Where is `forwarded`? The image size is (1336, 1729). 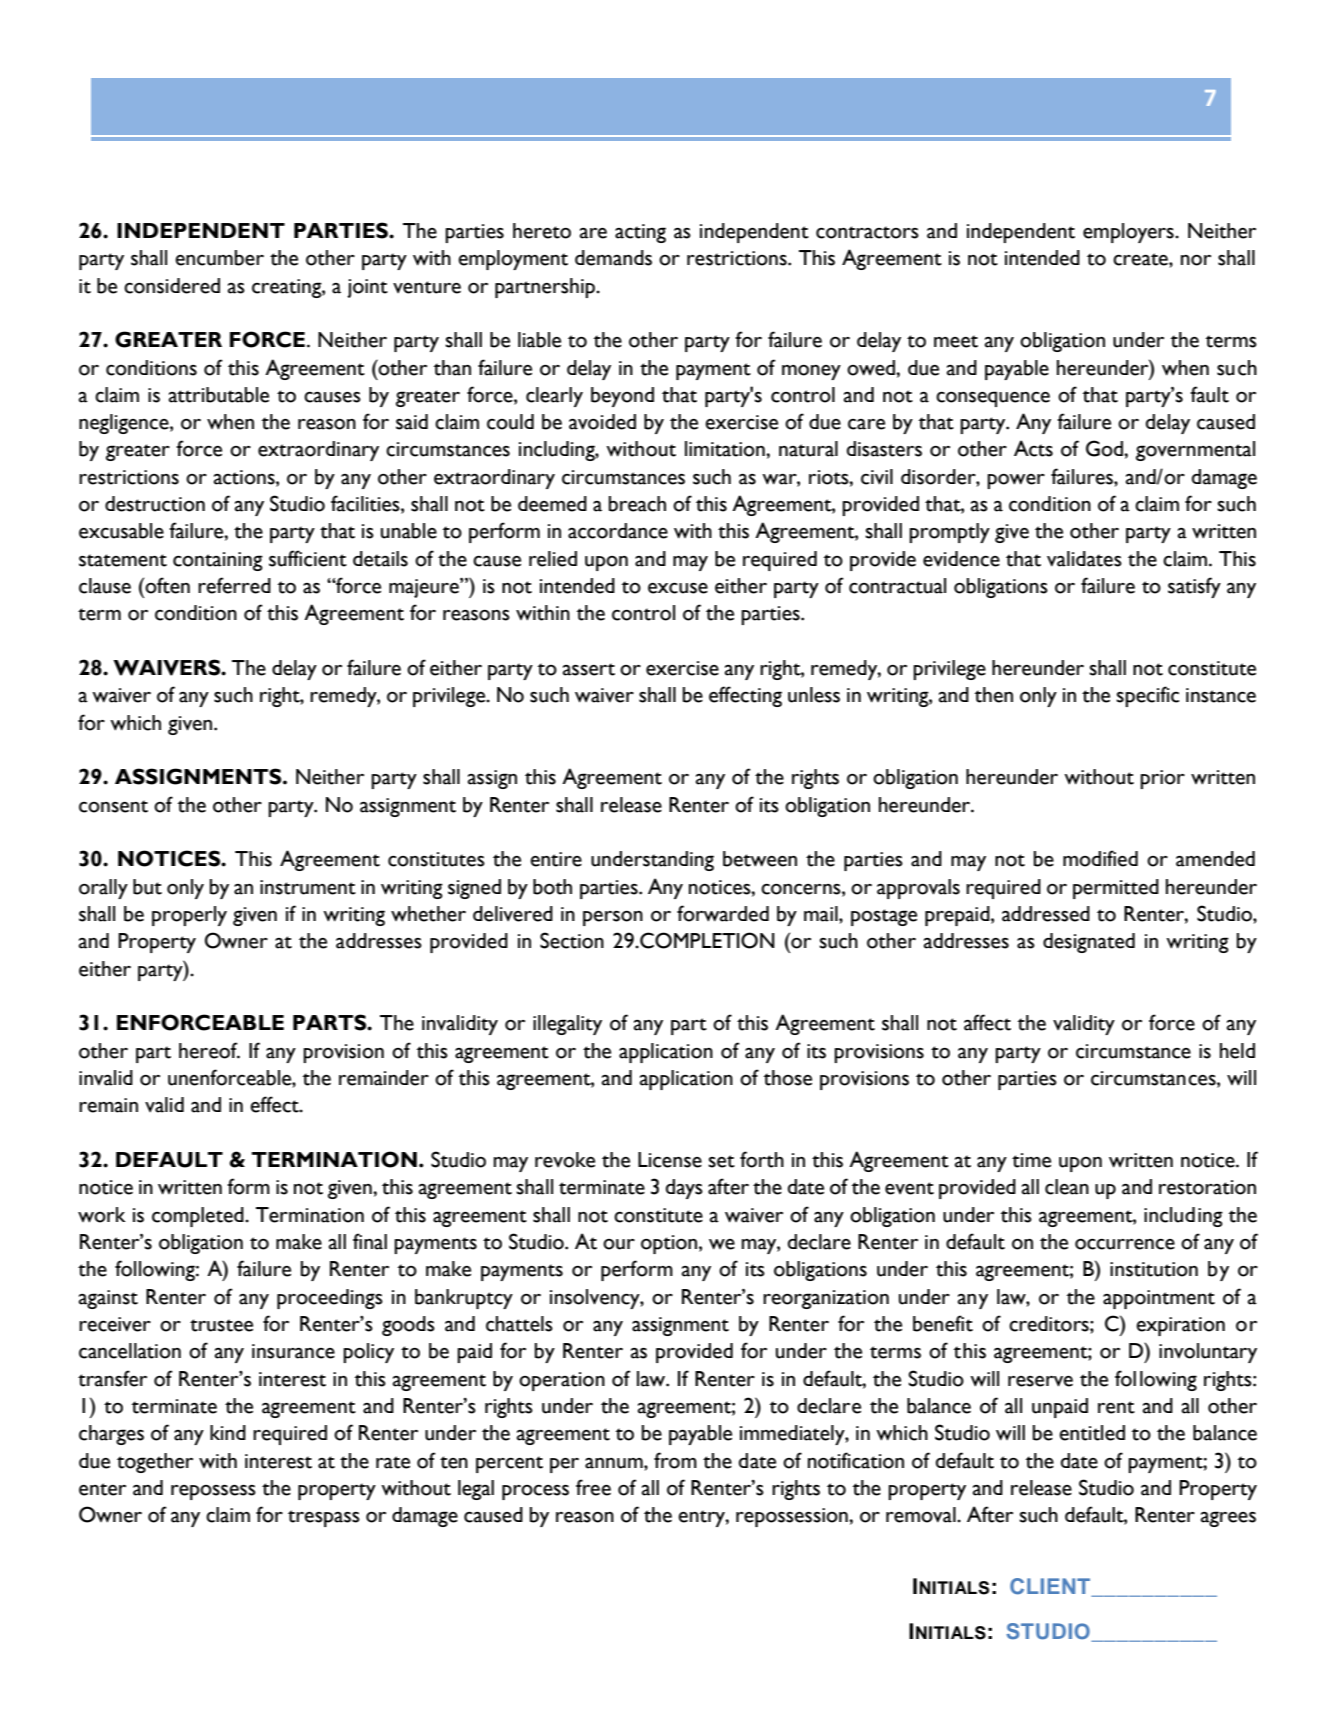 forwarded is located at coordinates (723, 913).
